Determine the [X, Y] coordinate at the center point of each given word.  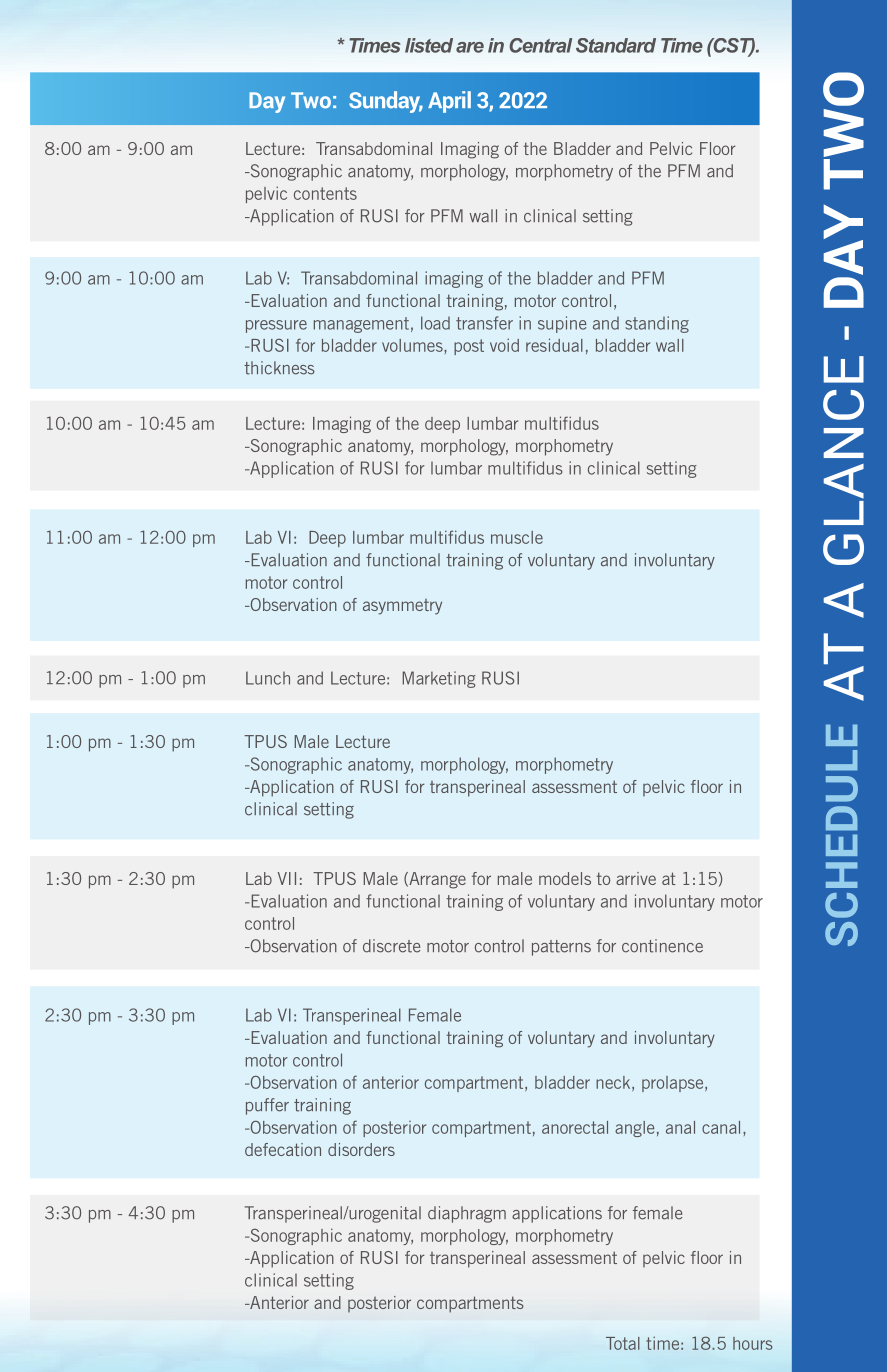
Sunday [386, 102]
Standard [616, 45]
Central [540, 45]
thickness [279, 368]
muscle [517, 537]
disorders [361, 1149]
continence [662, 946]
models [565, 878]
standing [657, 324]
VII [287, 878]
